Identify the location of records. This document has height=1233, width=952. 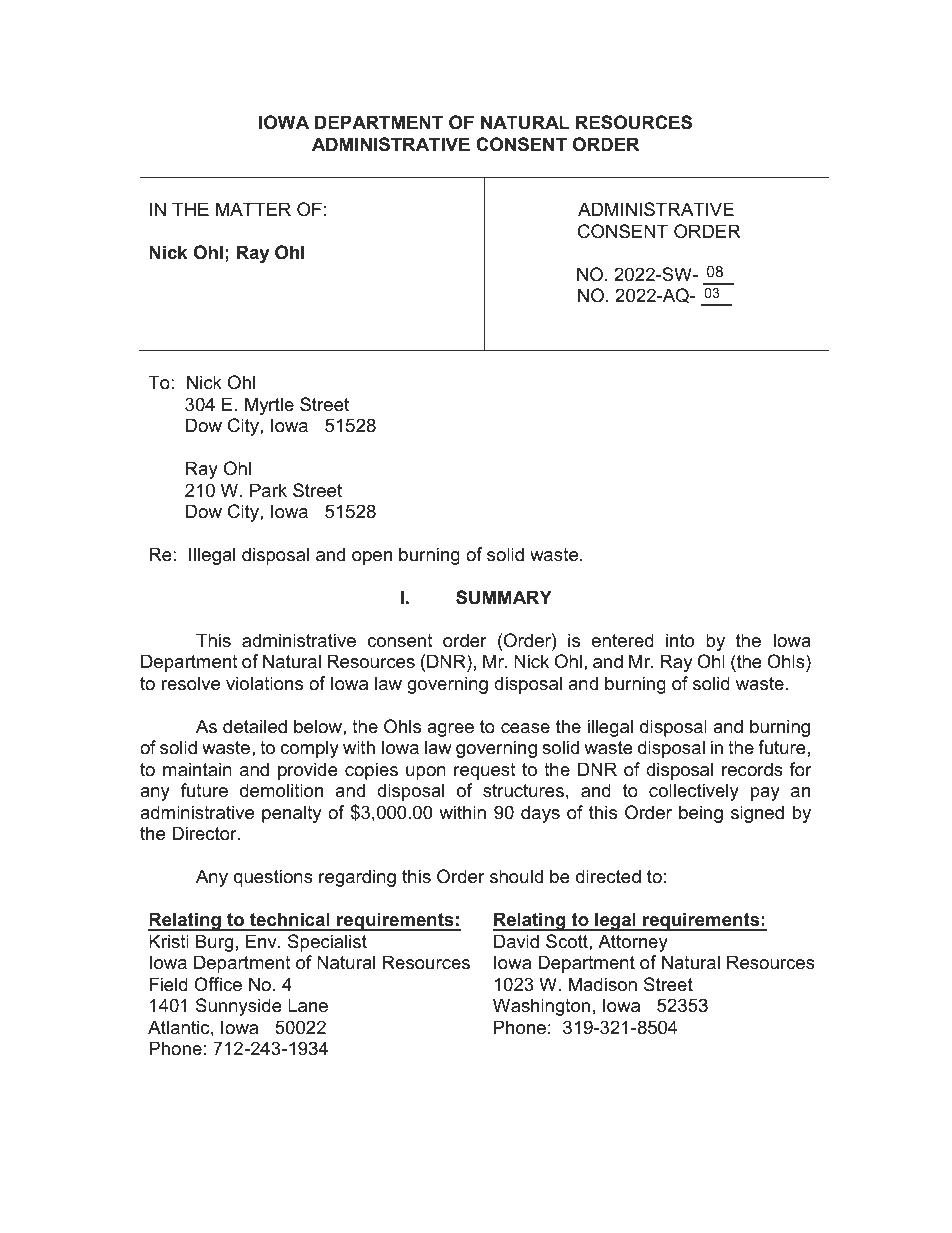
(752, 769).
